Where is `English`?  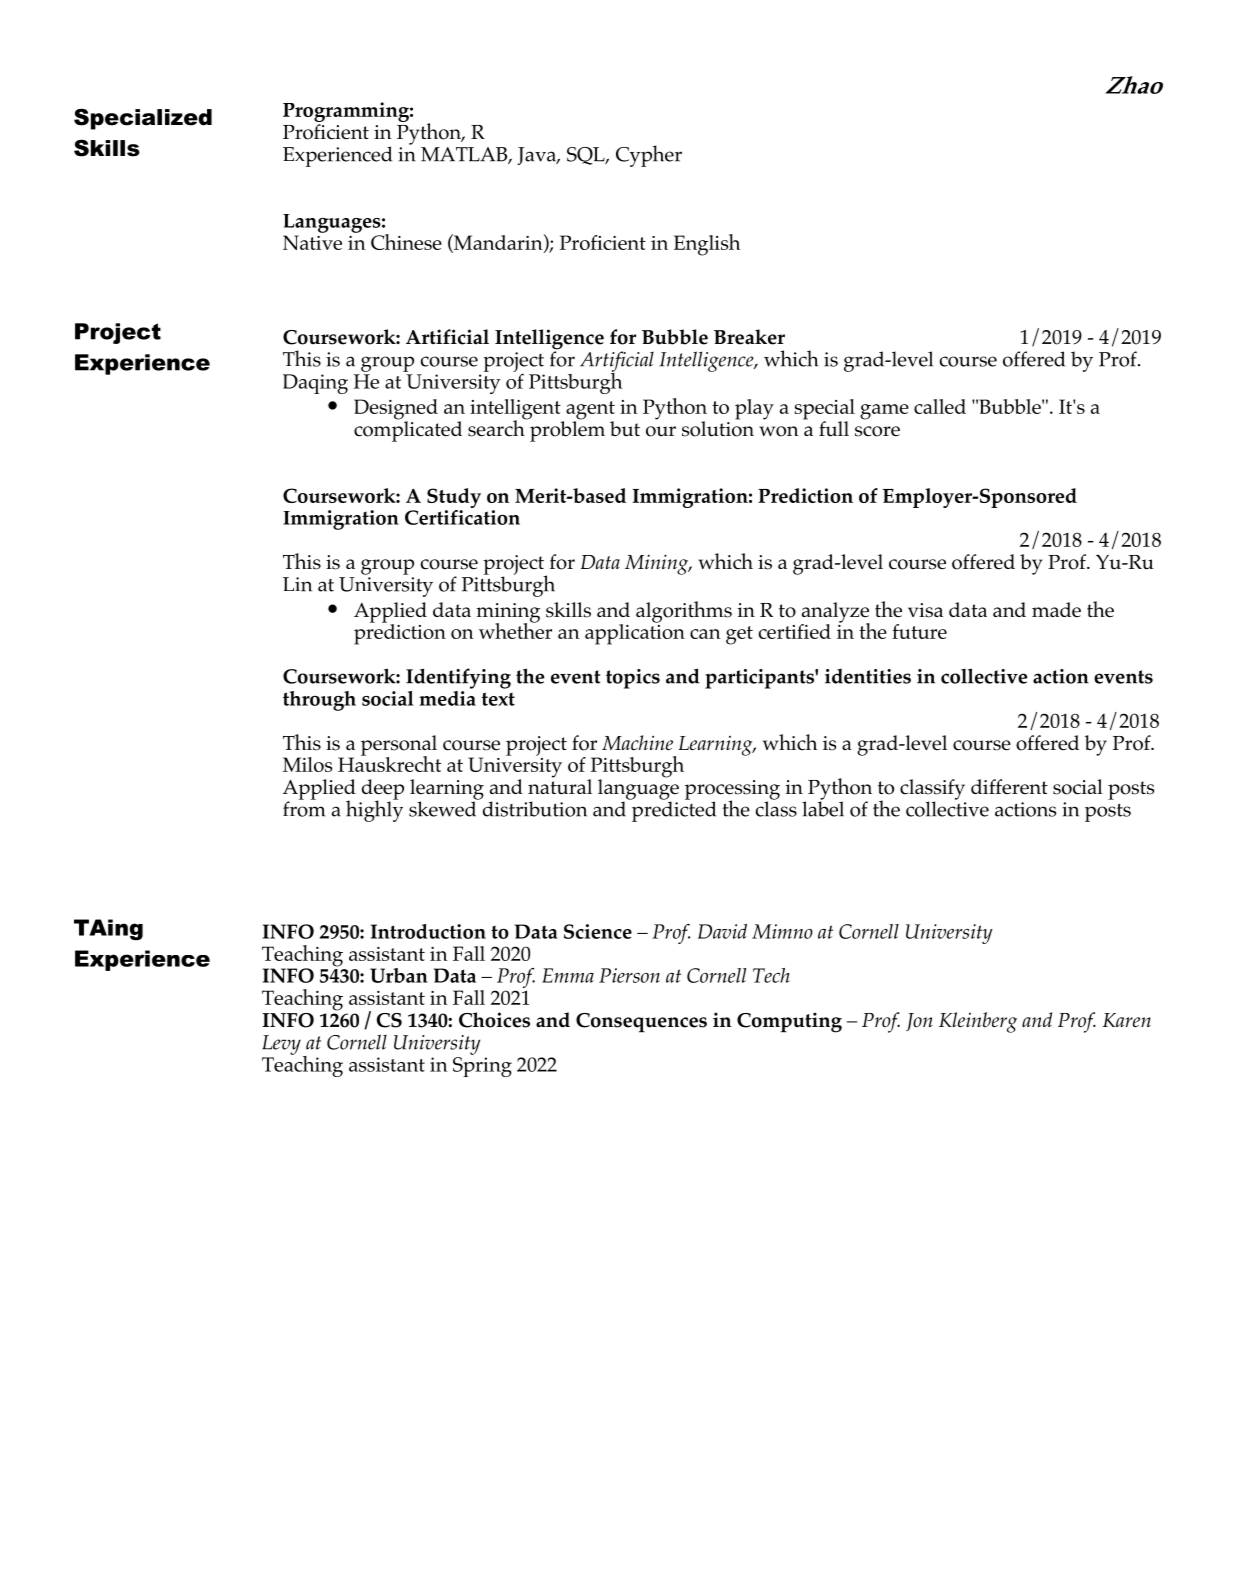
English is located at coordinates (707, 245).
